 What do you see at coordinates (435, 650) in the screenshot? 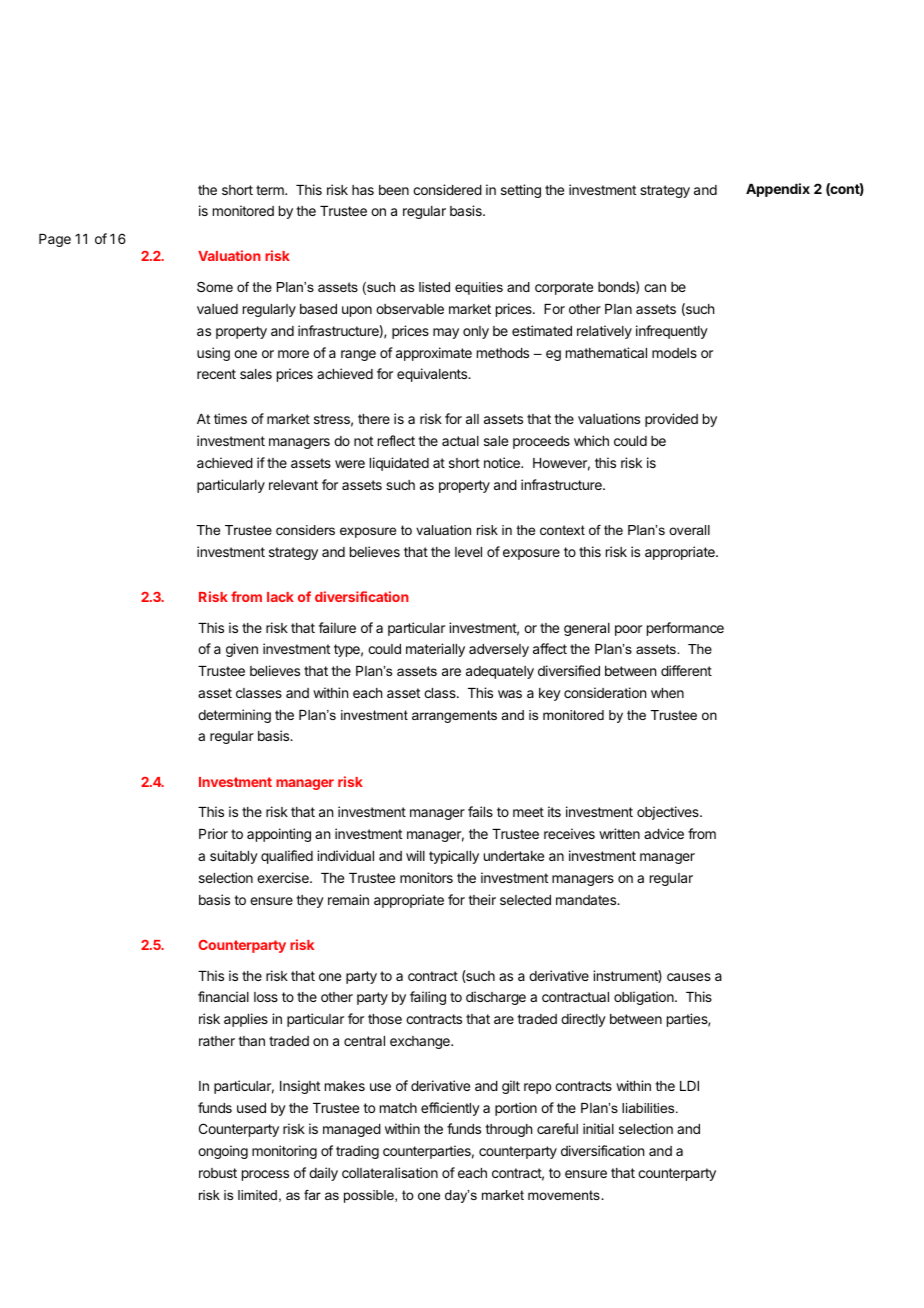
I see `materially` at bounding box center [435, 650].
